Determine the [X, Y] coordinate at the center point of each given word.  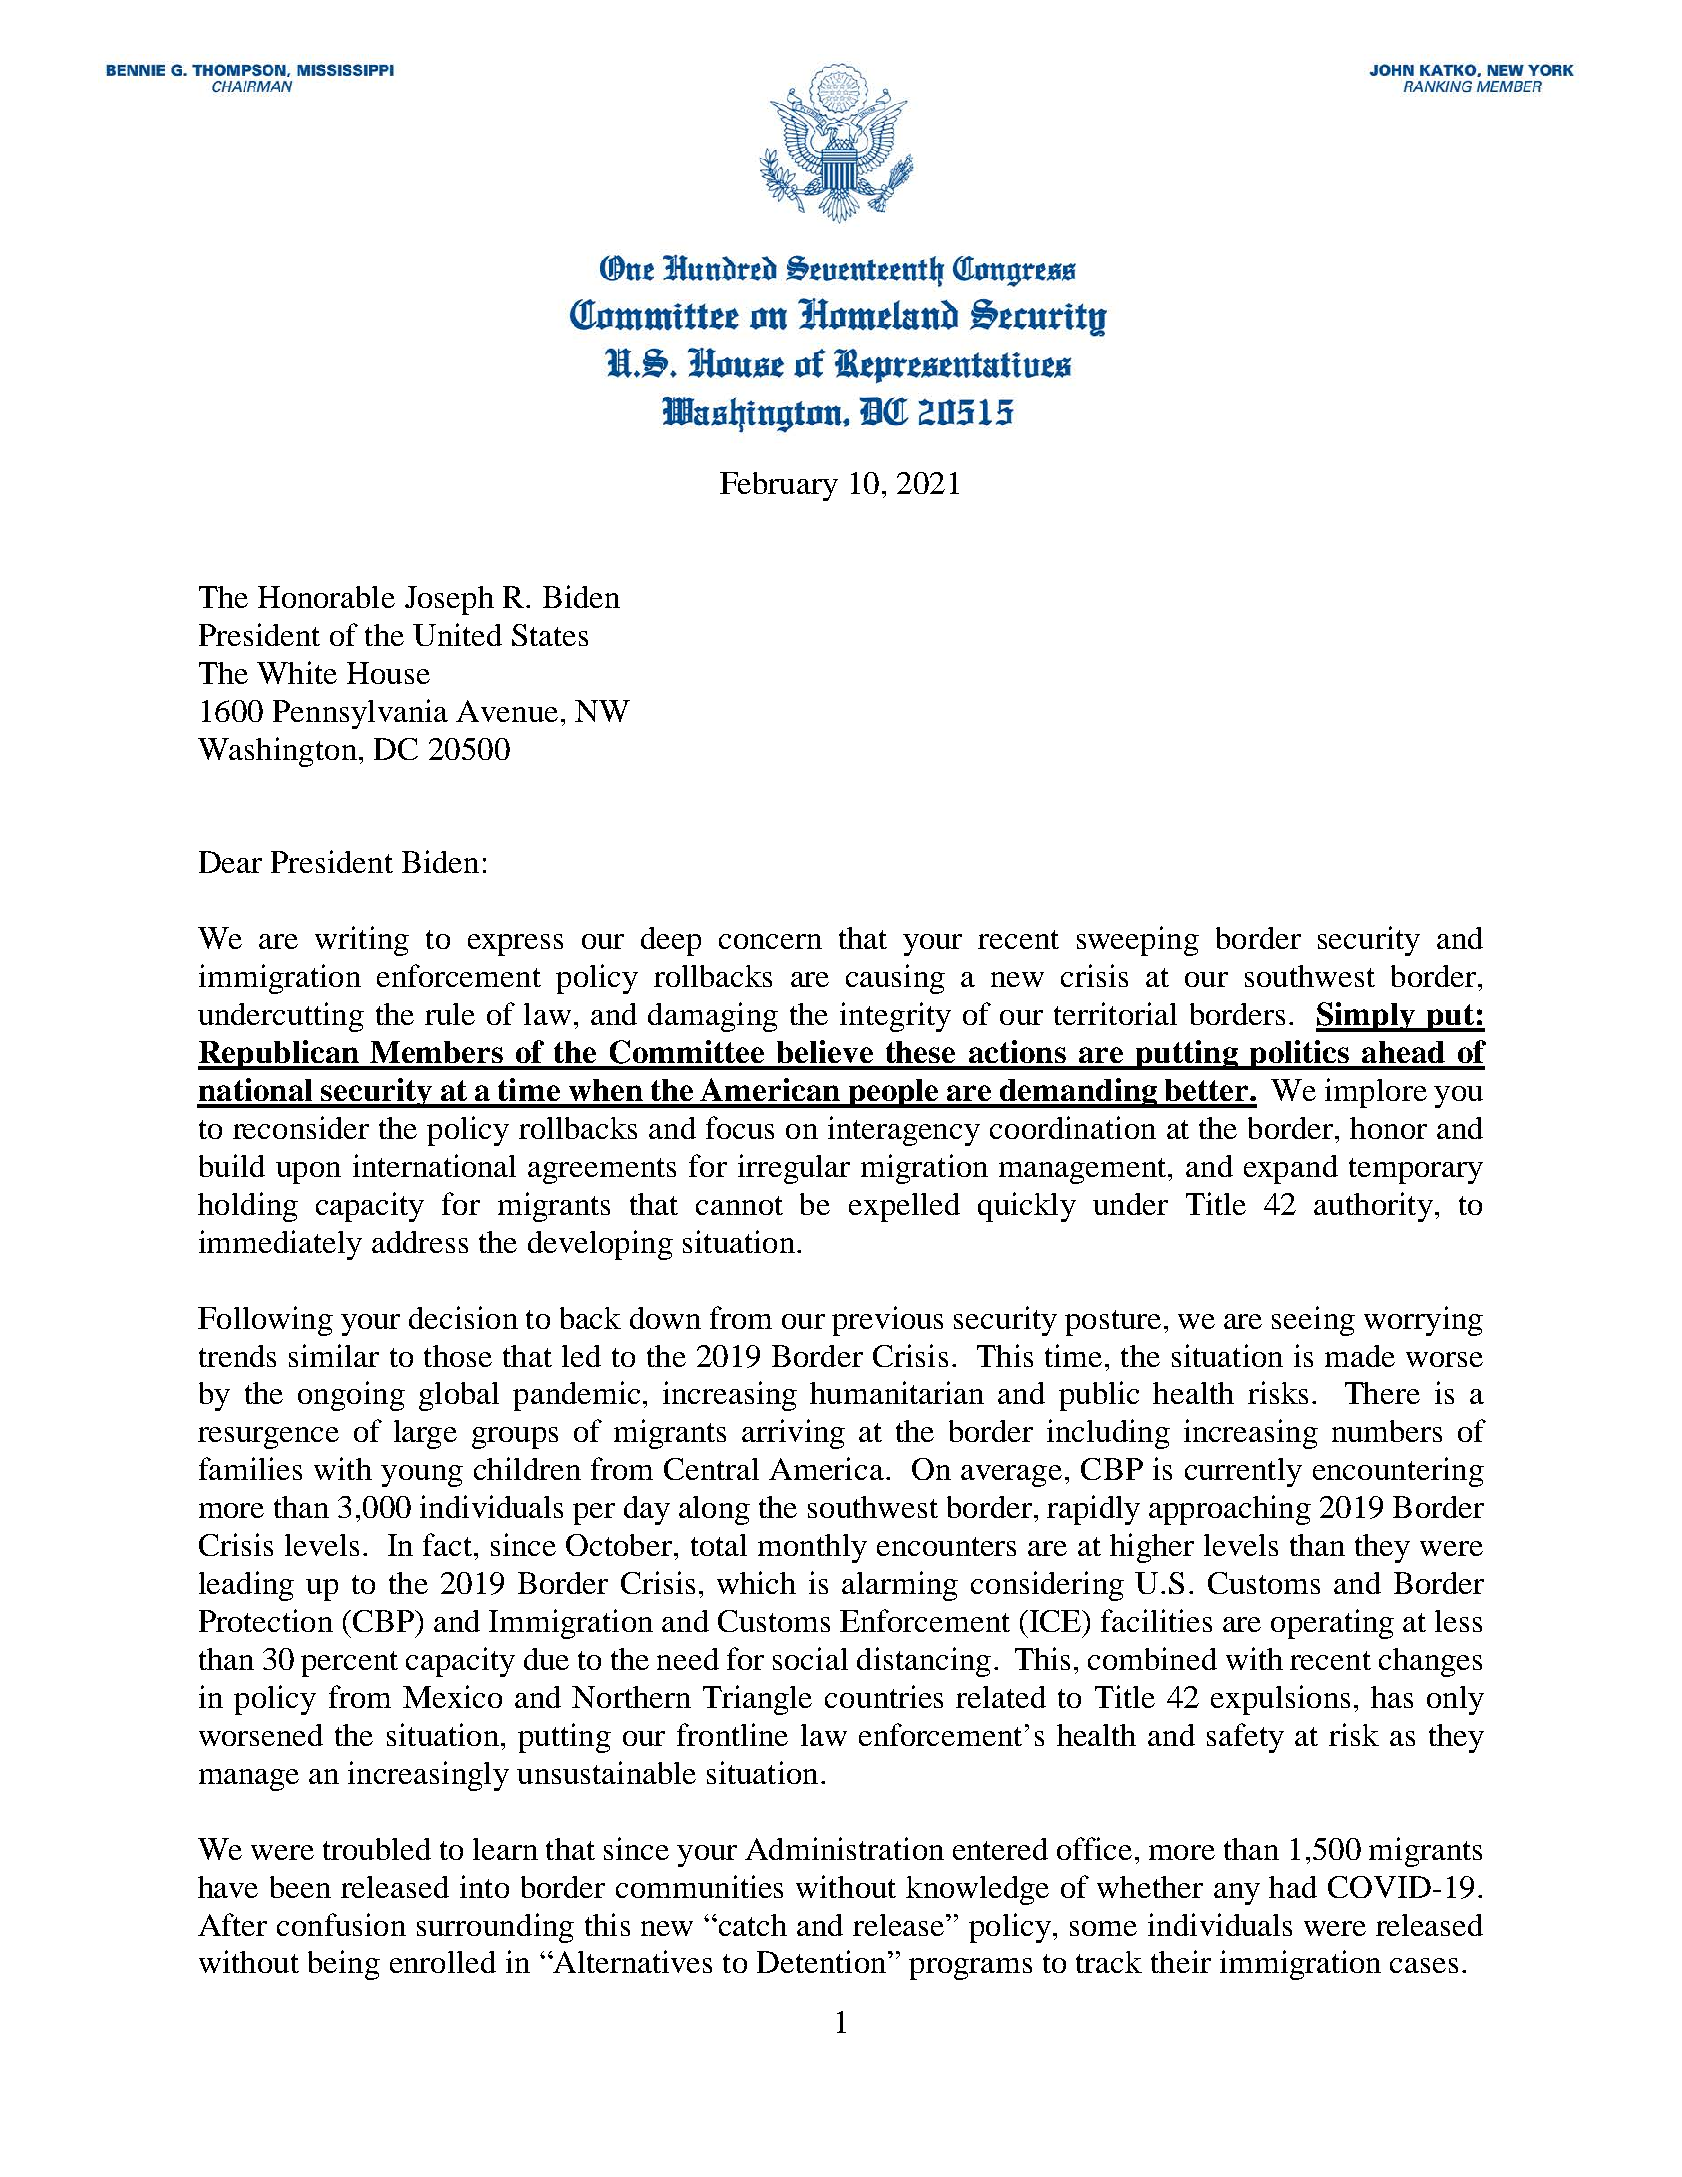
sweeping [1138, 941]
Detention [821, 1961]
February [779, 486]
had [1293, 1887]
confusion [341, 1924]
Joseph [449, 600]
